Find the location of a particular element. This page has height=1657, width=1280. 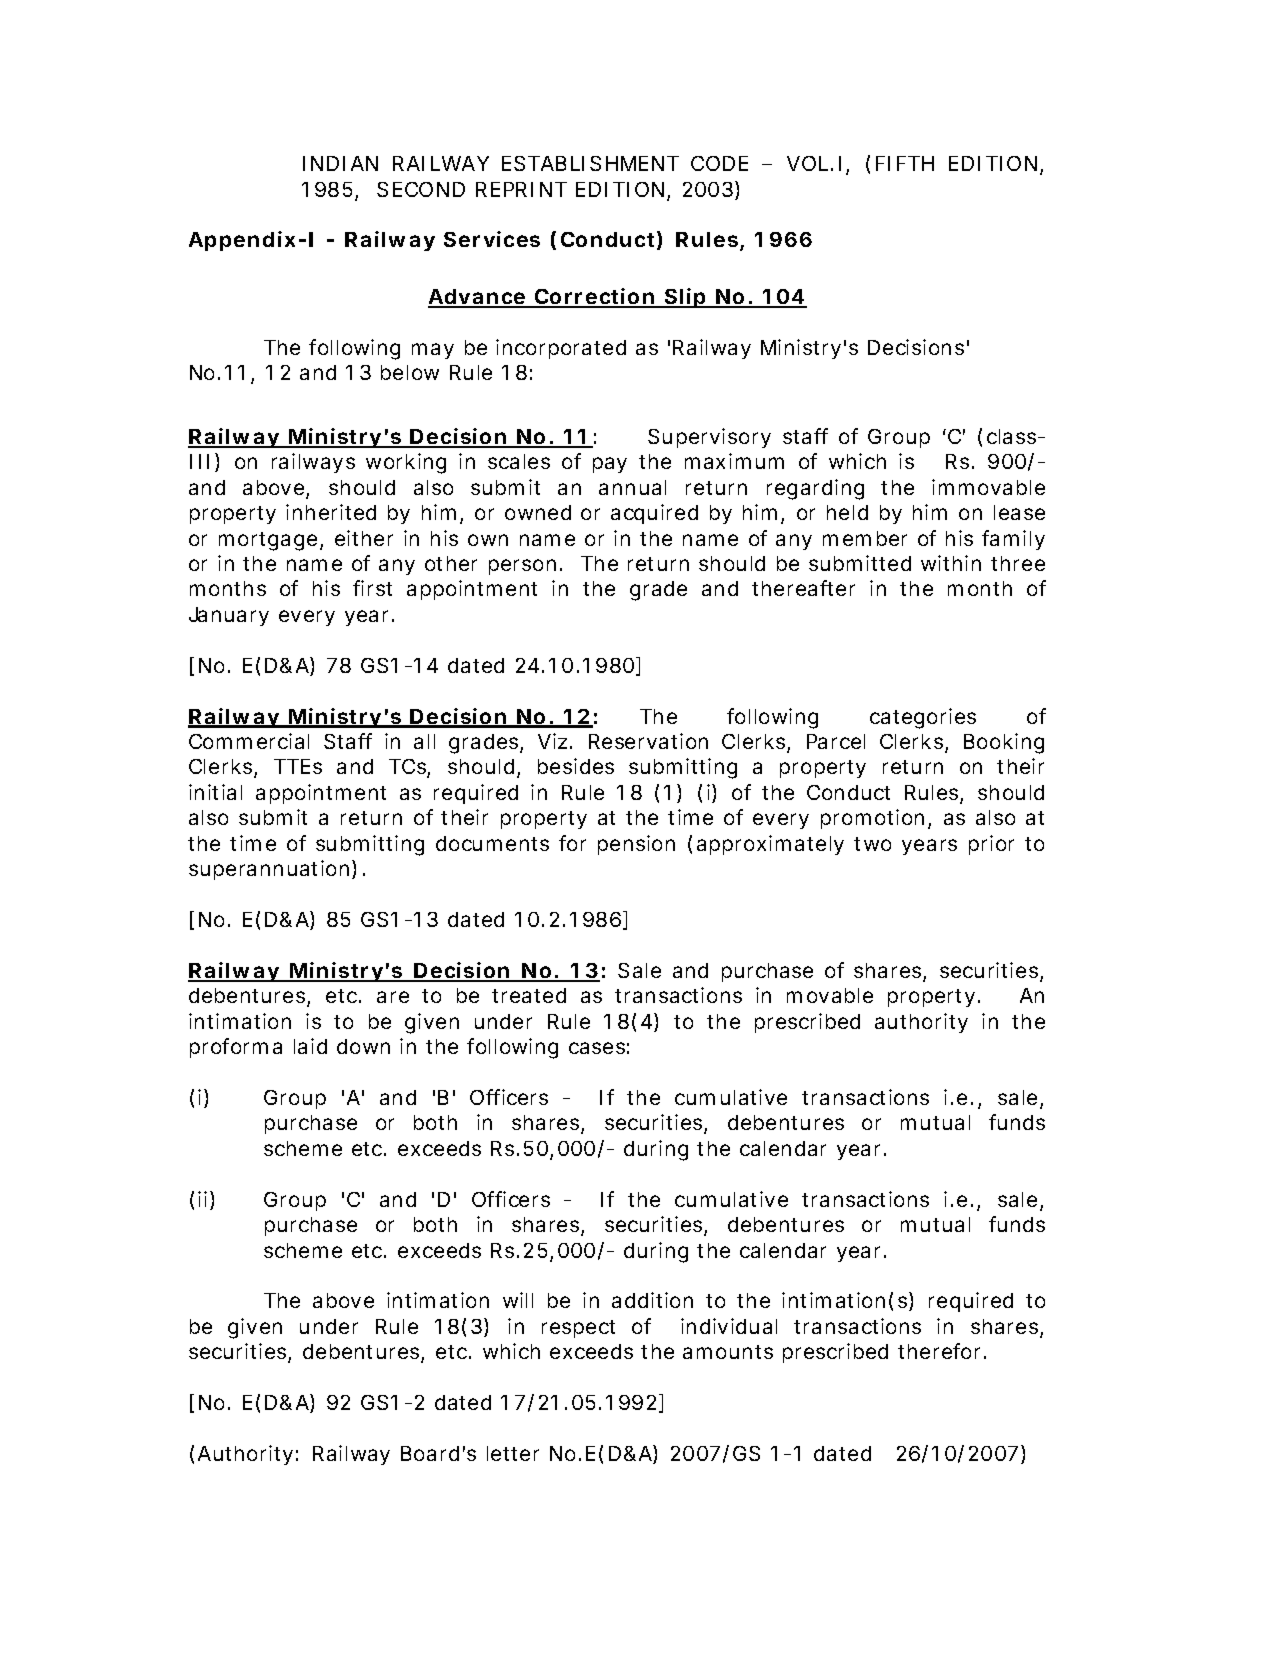

annual is located at coordinates (632, 487).
